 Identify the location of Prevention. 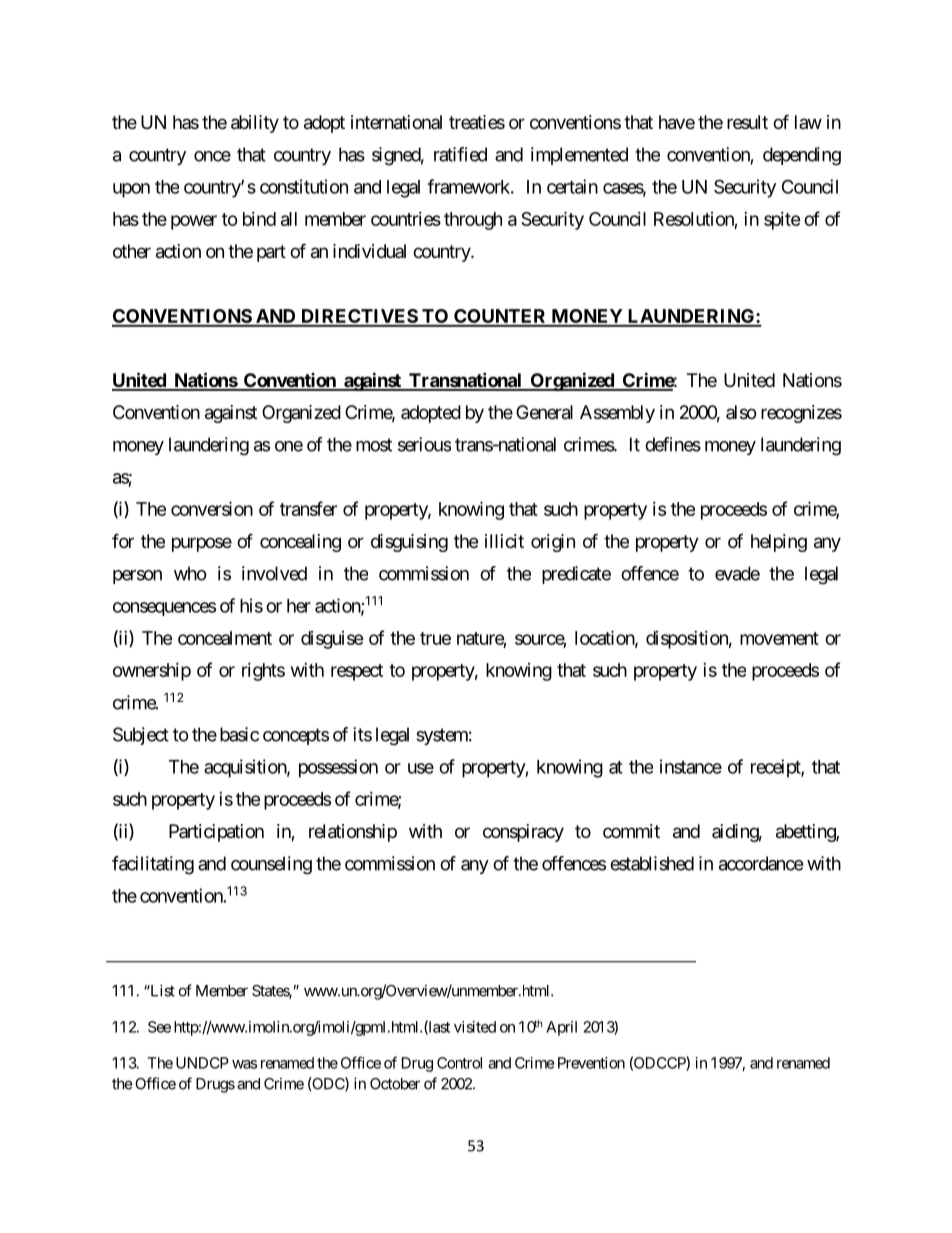
(591, 1063).
